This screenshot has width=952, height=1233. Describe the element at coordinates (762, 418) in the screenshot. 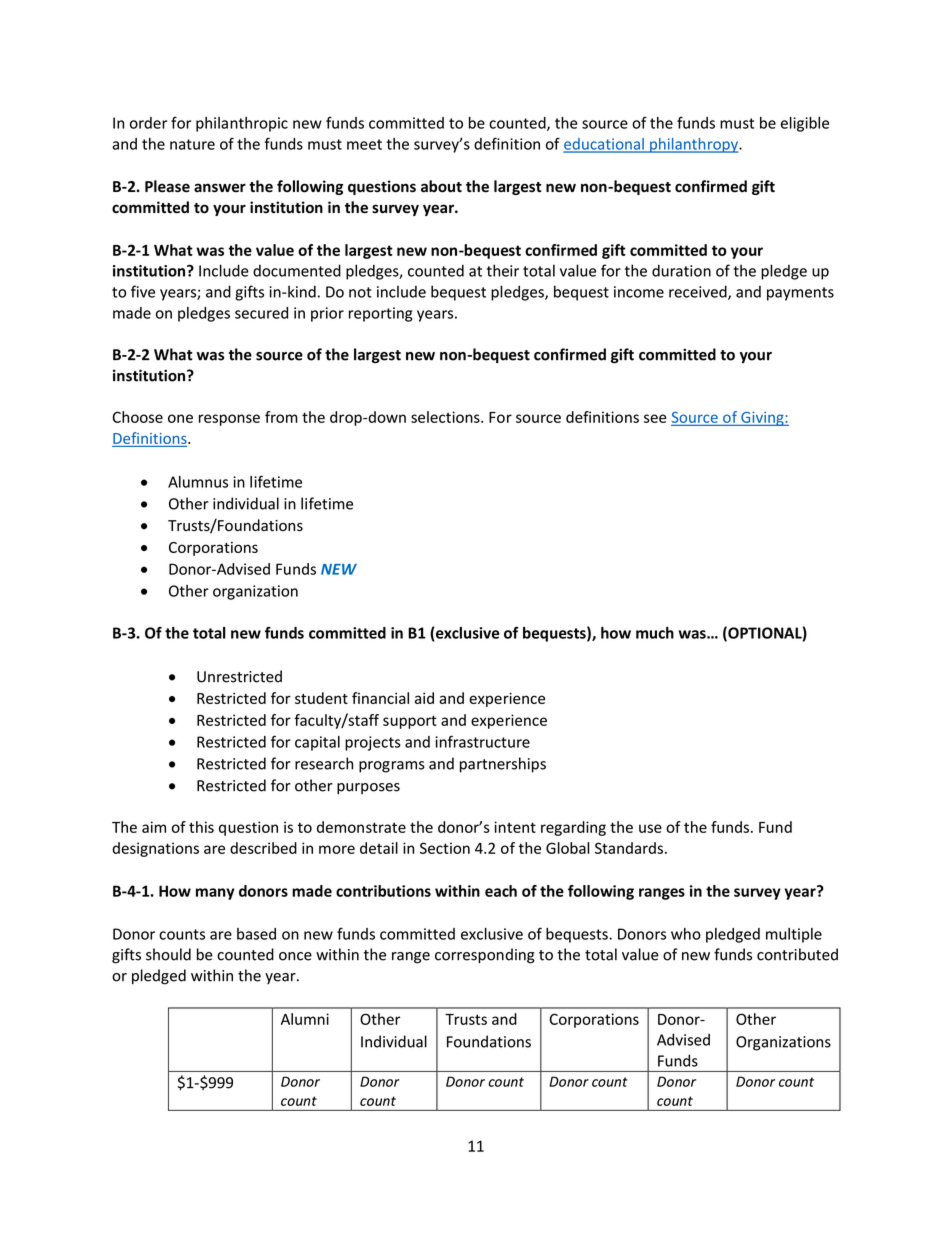

I see `Giving` at that location.
